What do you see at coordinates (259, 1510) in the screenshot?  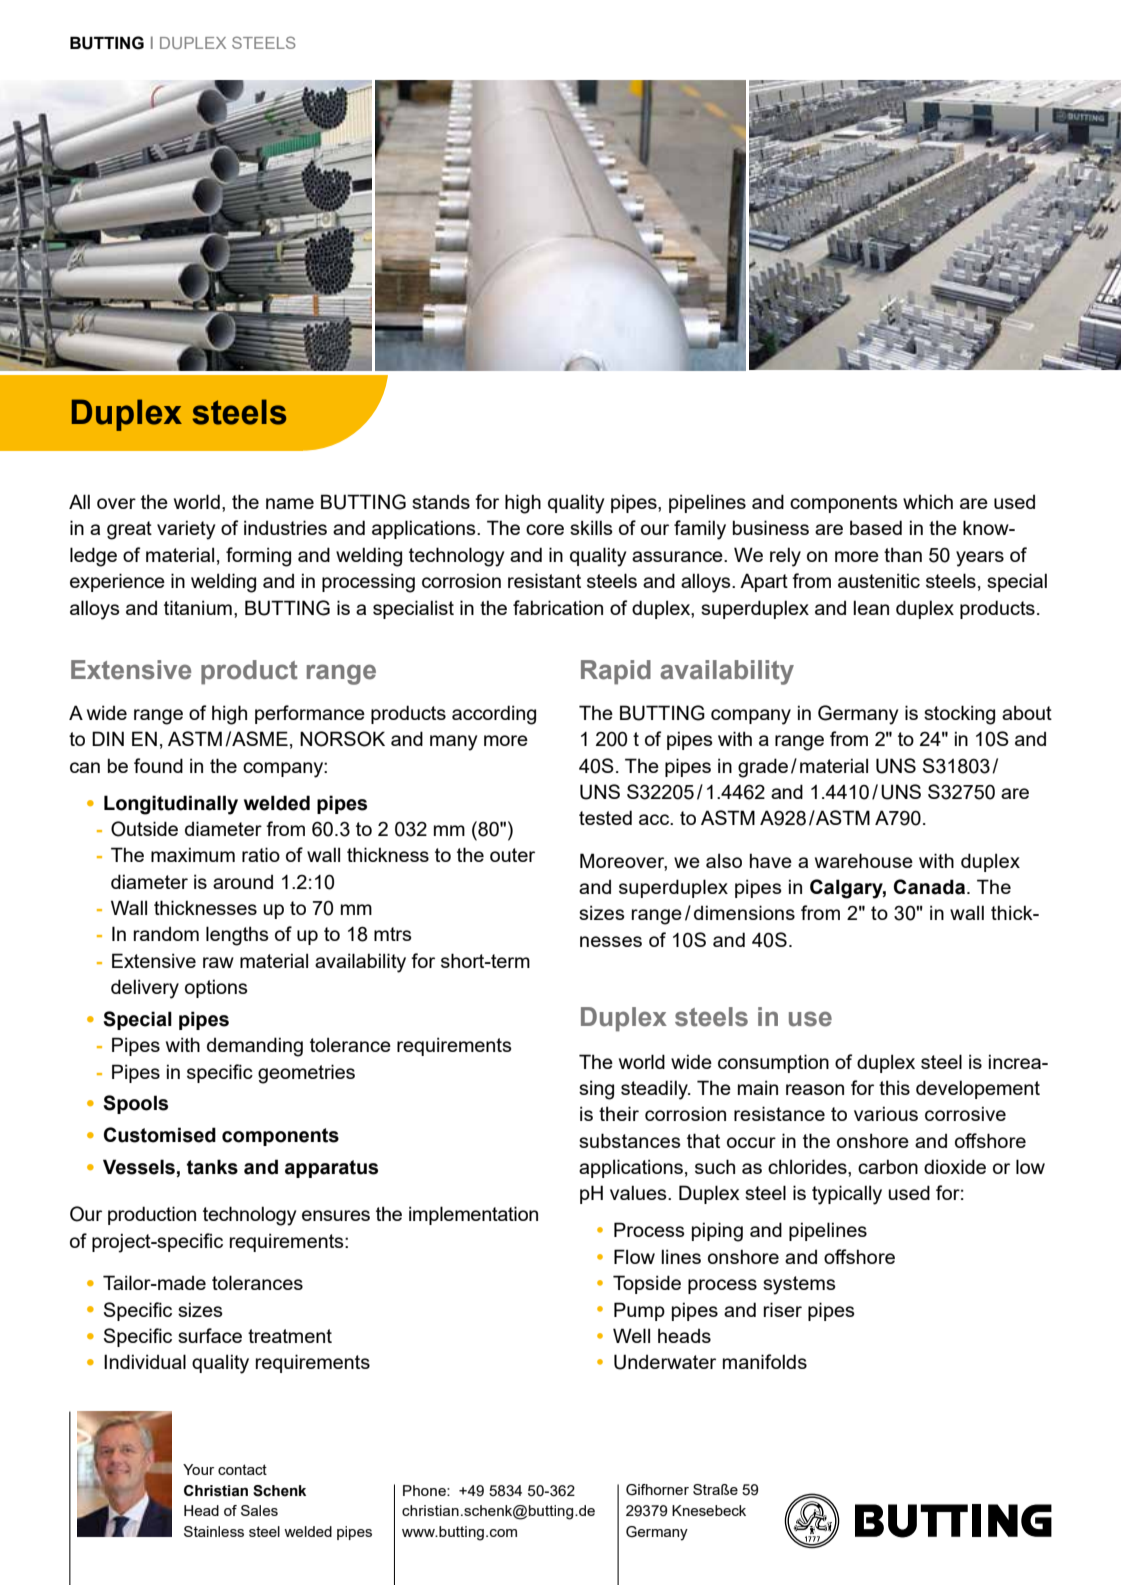 I see `Sales` at bounding box center [259, 1510].
